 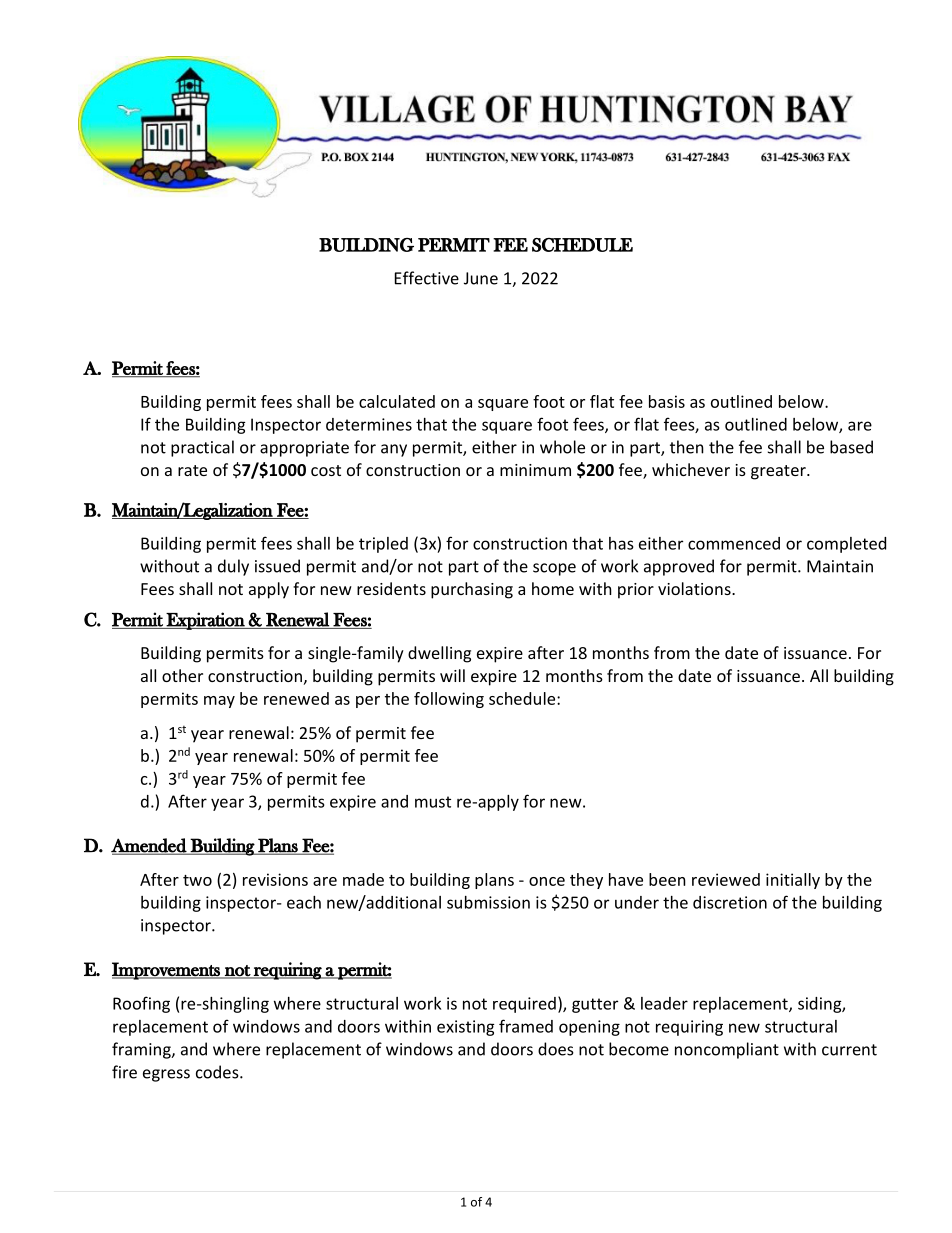 What do you see at coordinates (535, 470) in the screenshot?
I see `minimum` at bounding box center [535, 470].
